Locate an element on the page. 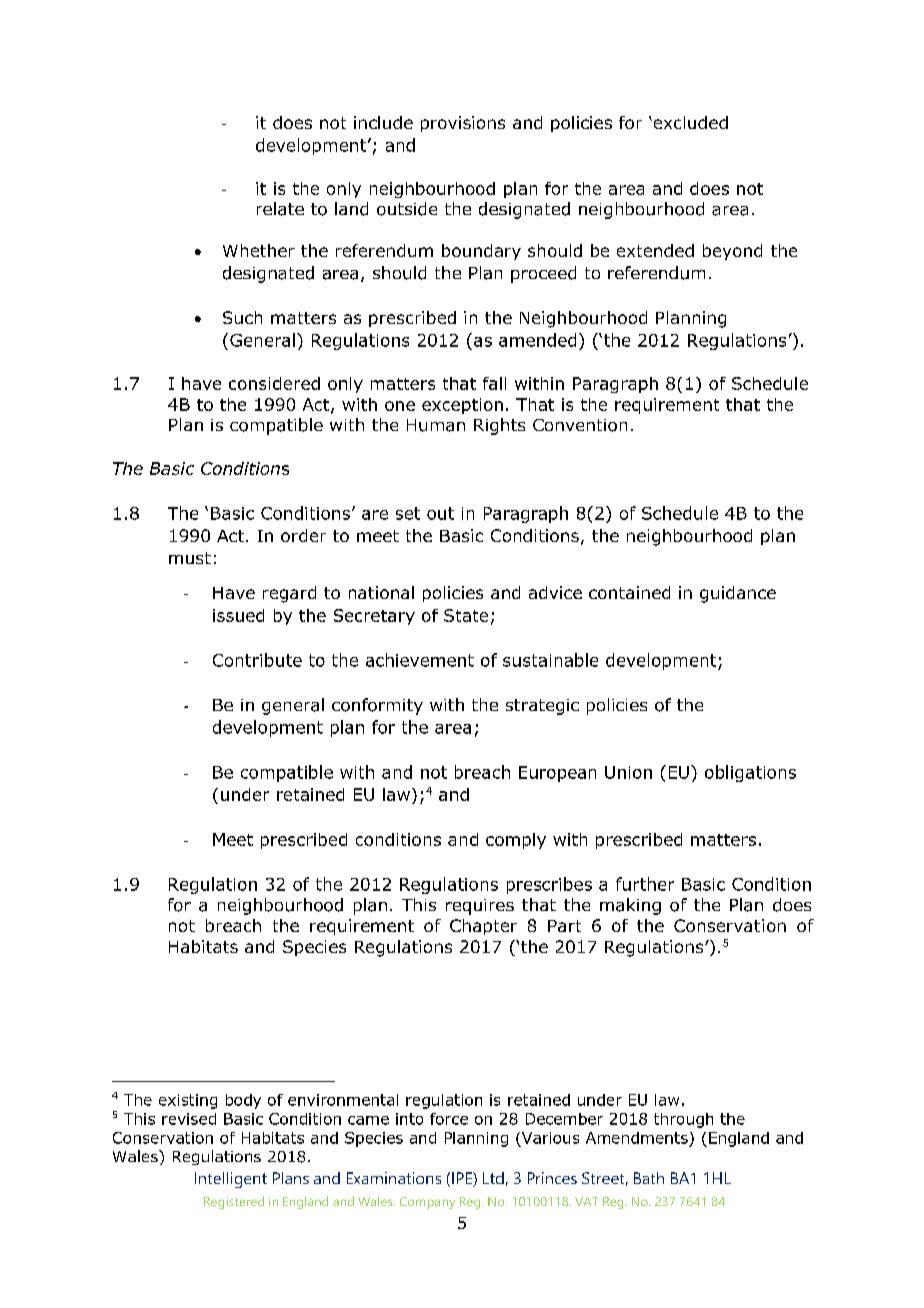  Contribute is located at coordinates (257, 660).
